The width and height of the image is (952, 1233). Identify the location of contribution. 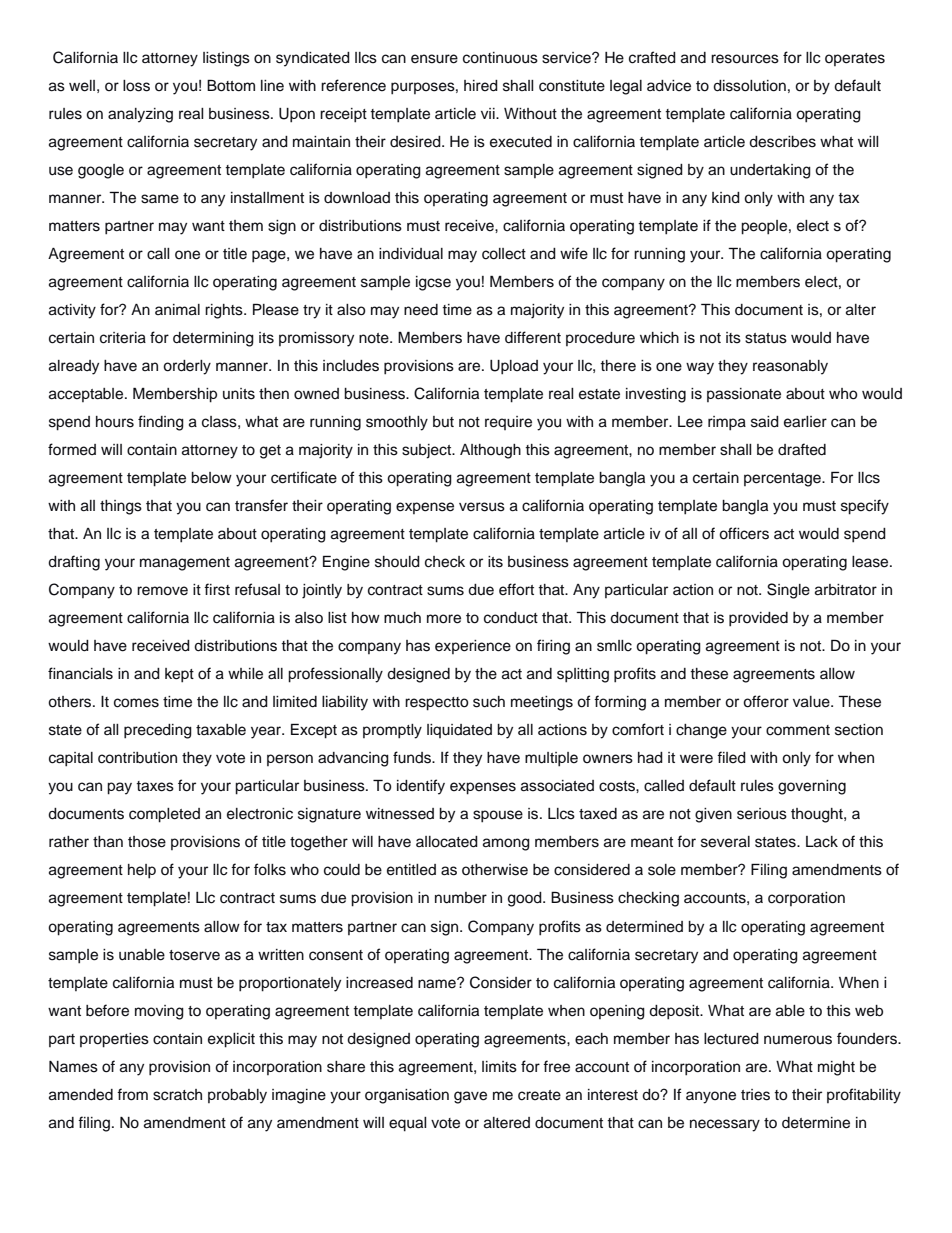
(137, 758).
